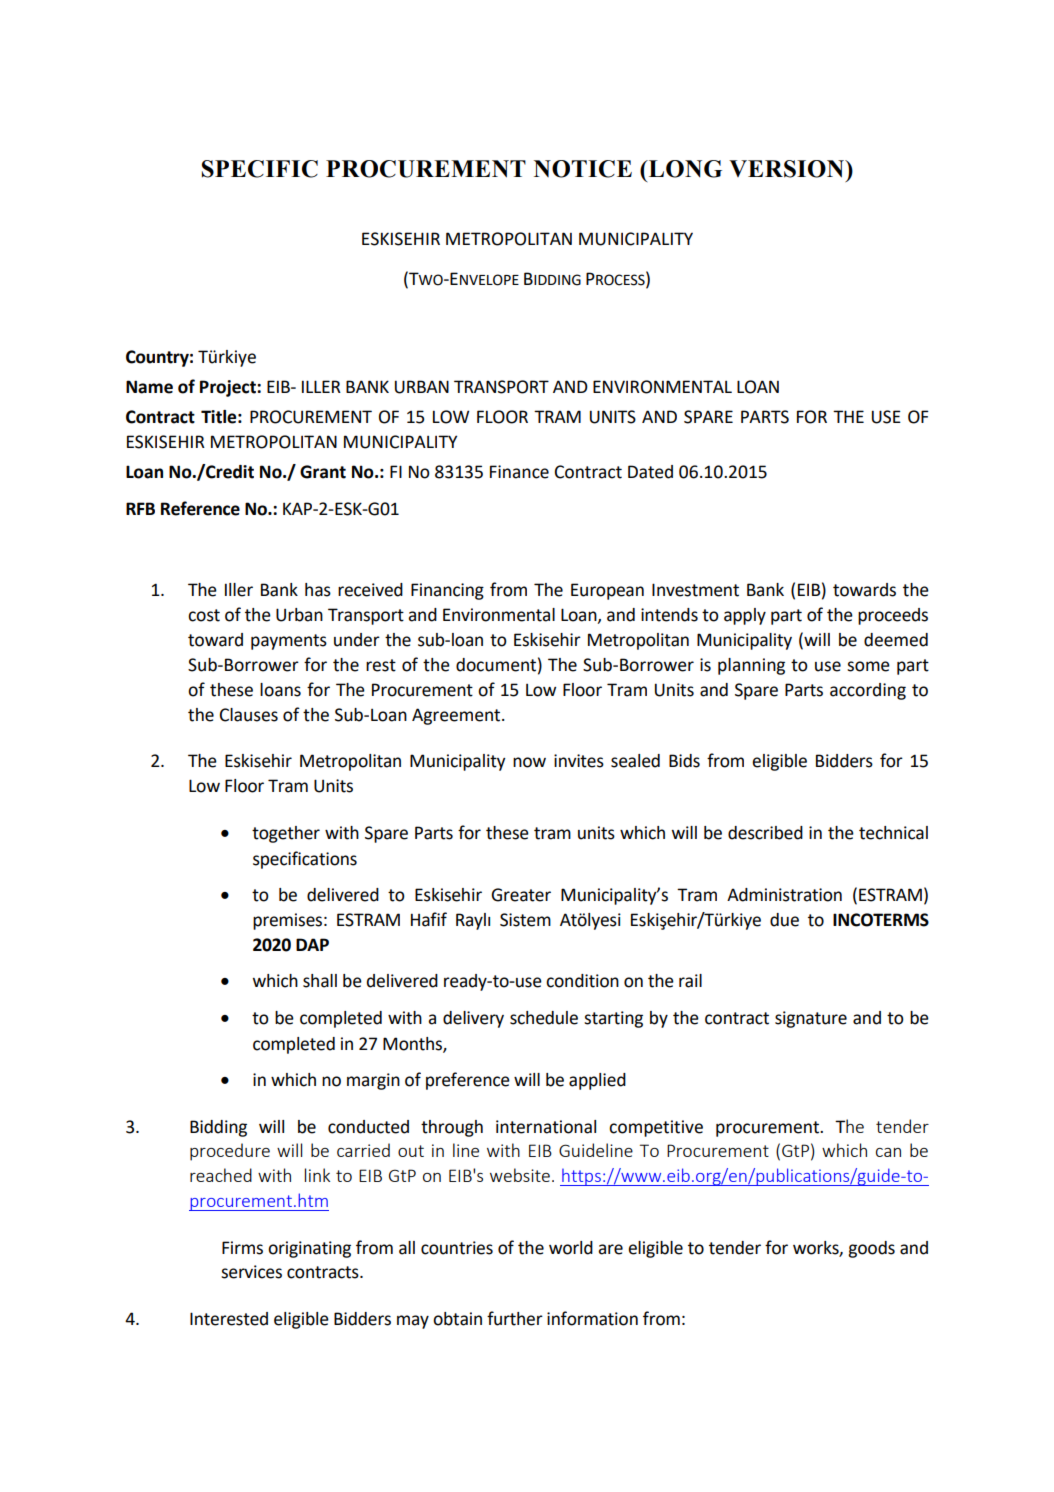 This screenshot has height=1492, width=1054. Describe the element at coordinates (251, 1272) in the screenshot. I see `services` at that location.
